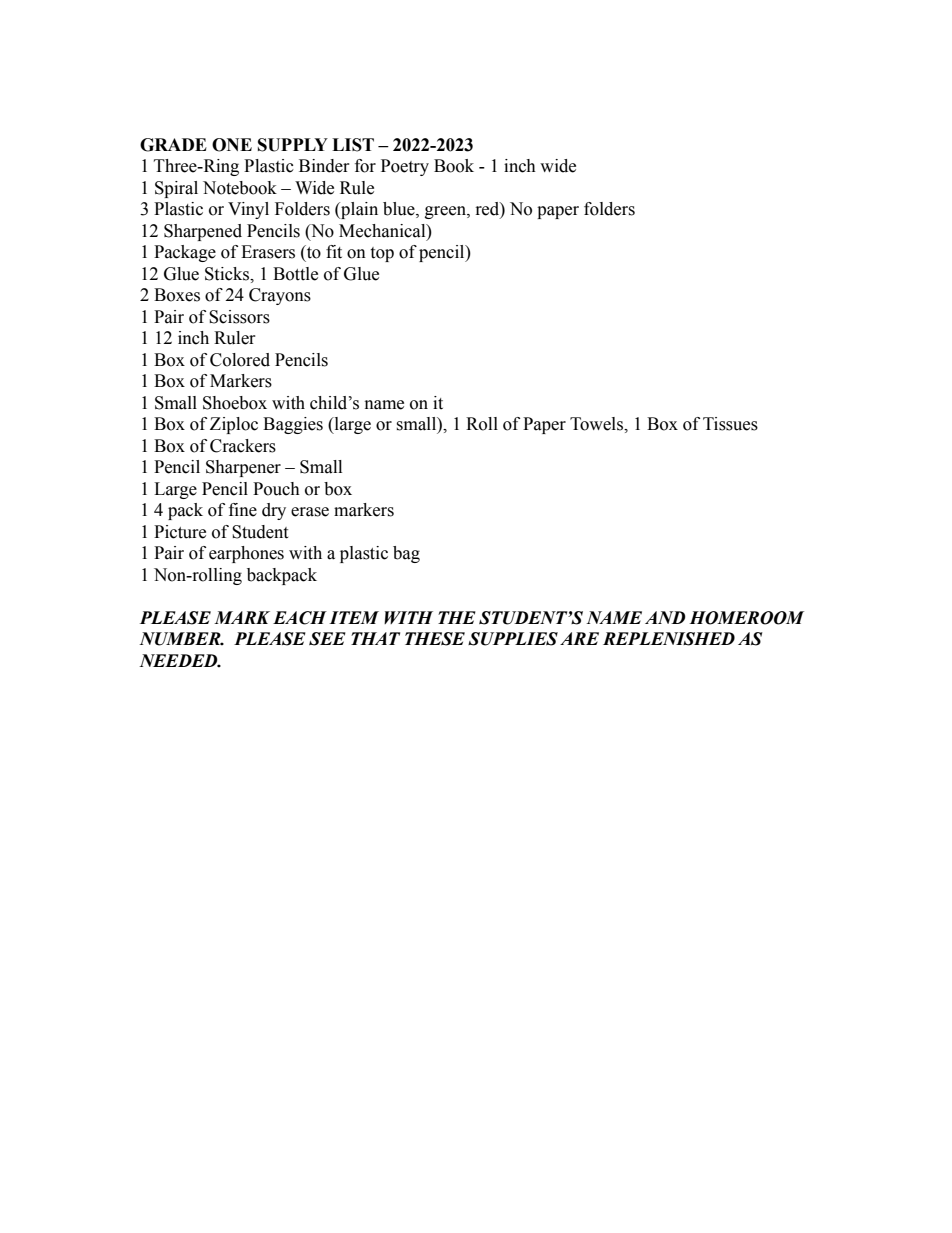 The image size is (952, 1233). What do you see at coordinates (665, 617) in the page?
I see `AND` at bounding box center [665, 617].
